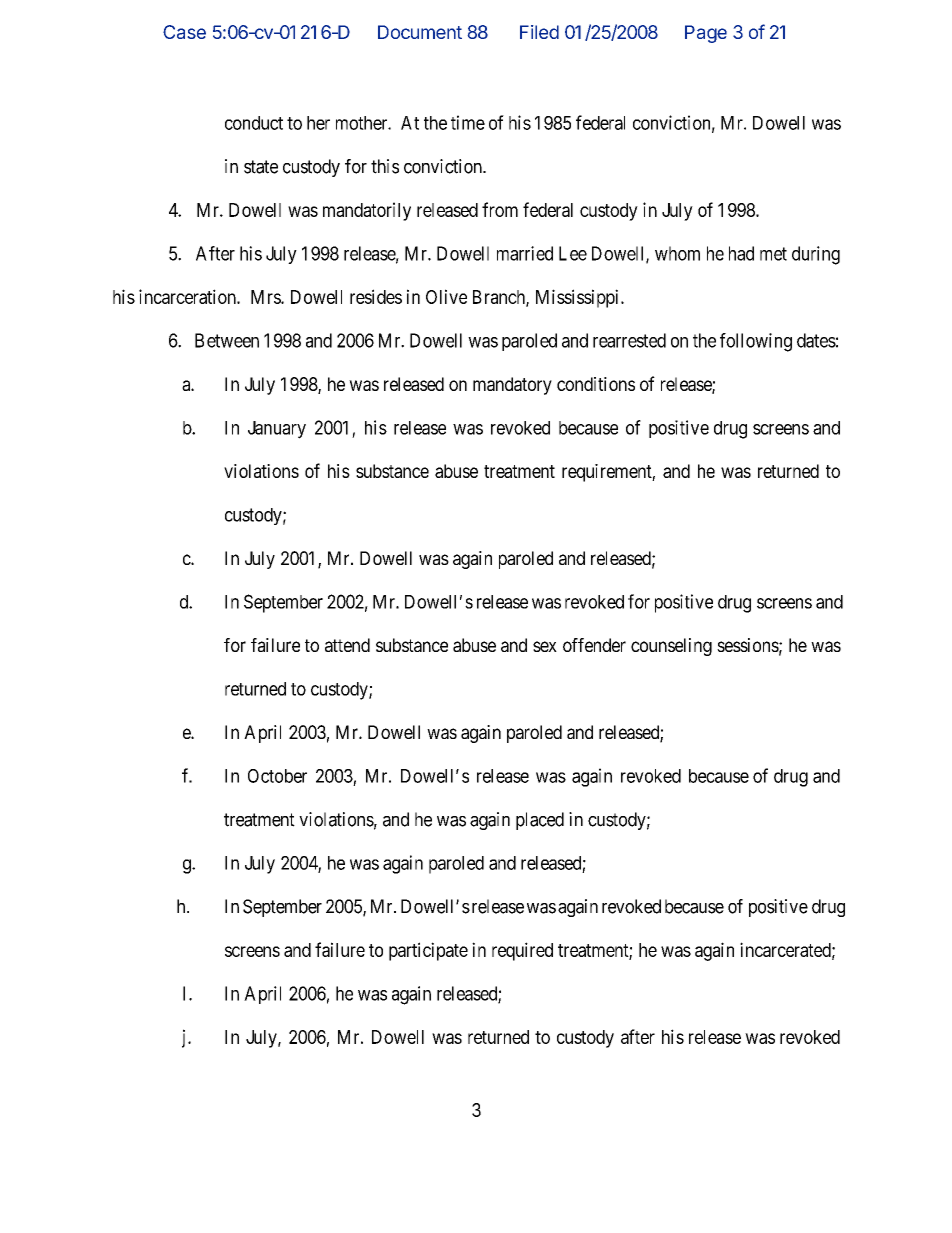 This screenshot has width=952, height=1233. Describe the element at coordinates (741, 253) in the screenshot. I see `had` at that location.
